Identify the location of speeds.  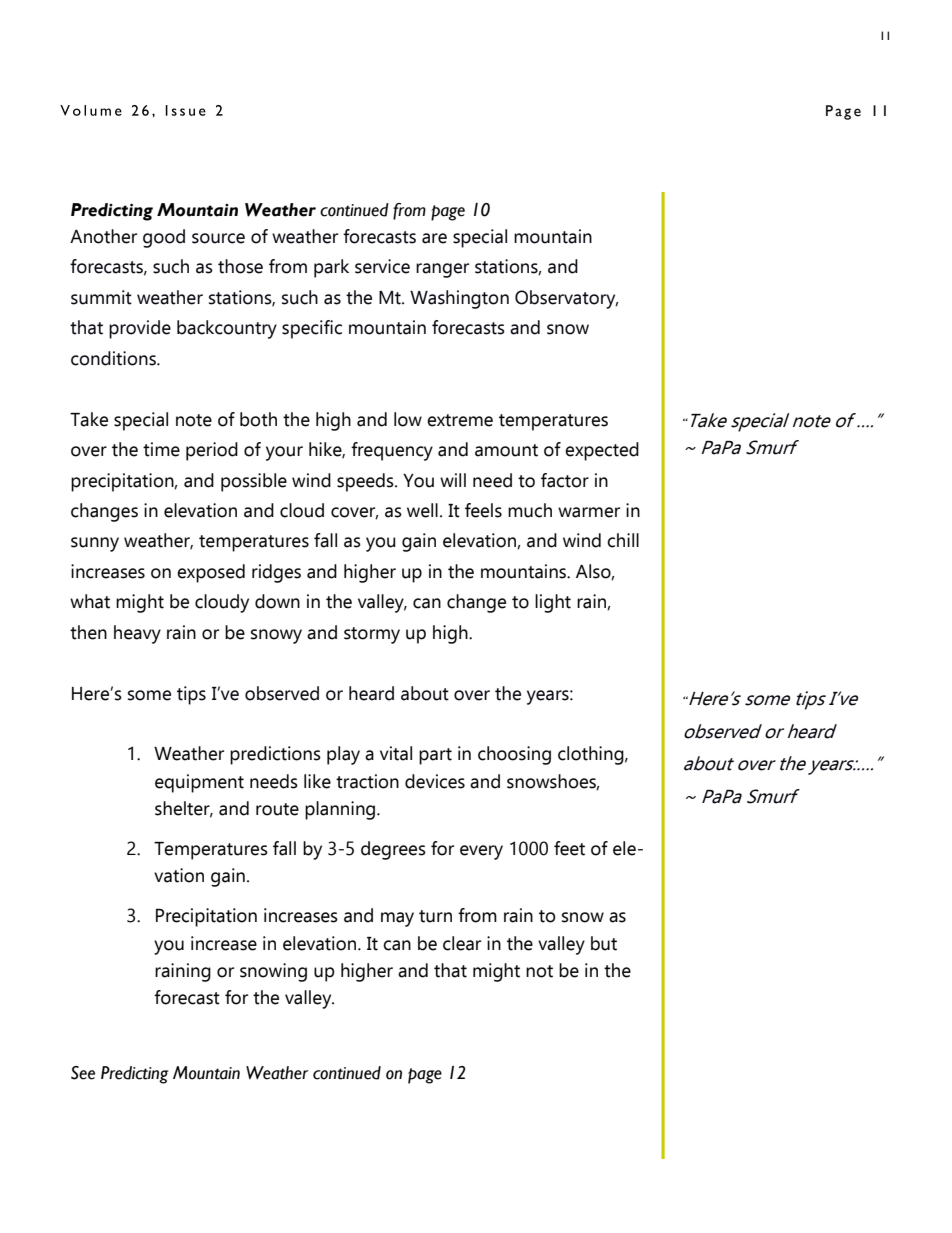
(366, 482).
